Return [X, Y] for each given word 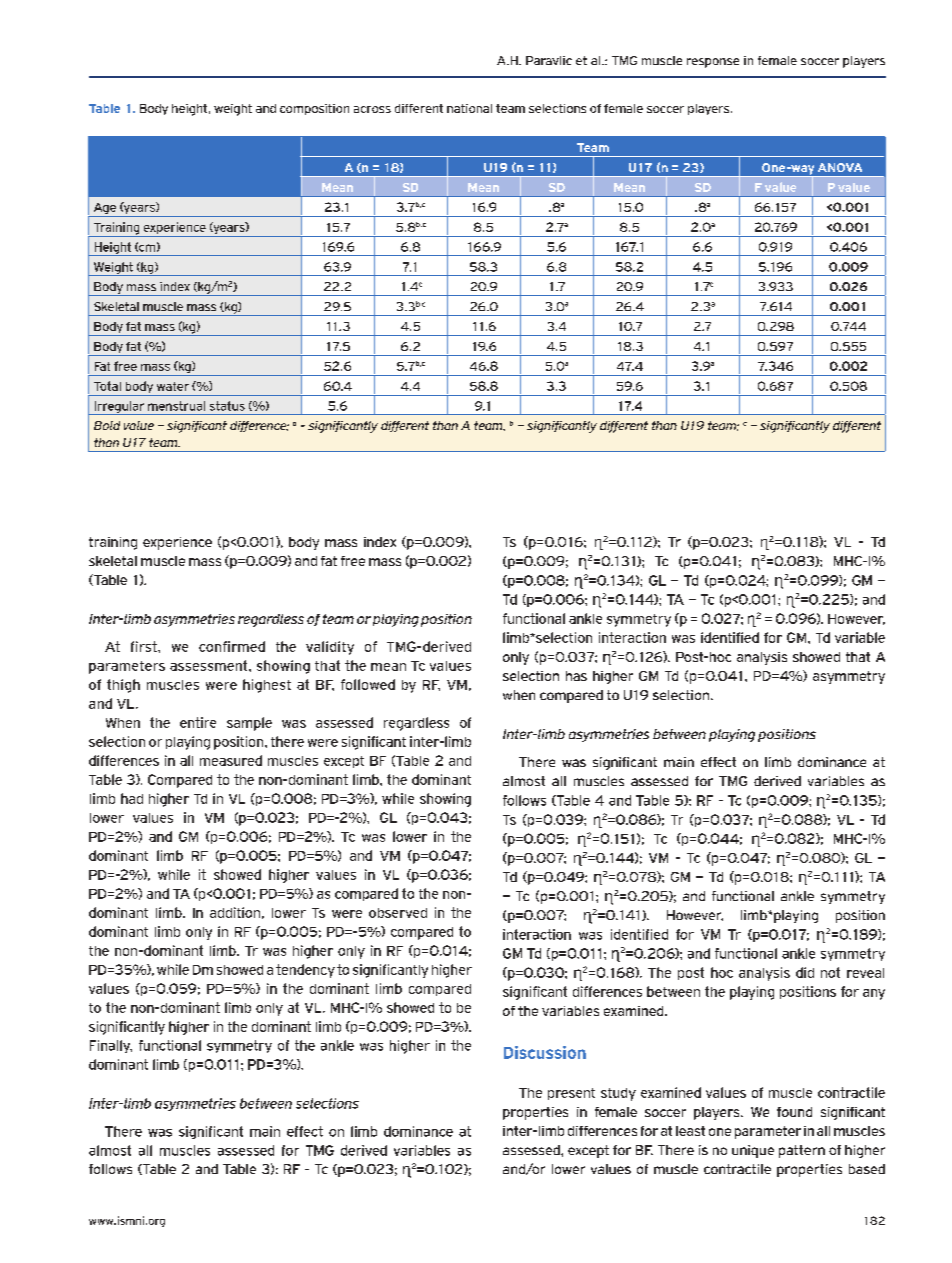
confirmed [232, 646]
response [713, 63]
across [372, 109]
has [576, 676]
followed [368, 684]
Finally [111, 1046]
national [469, 108]
